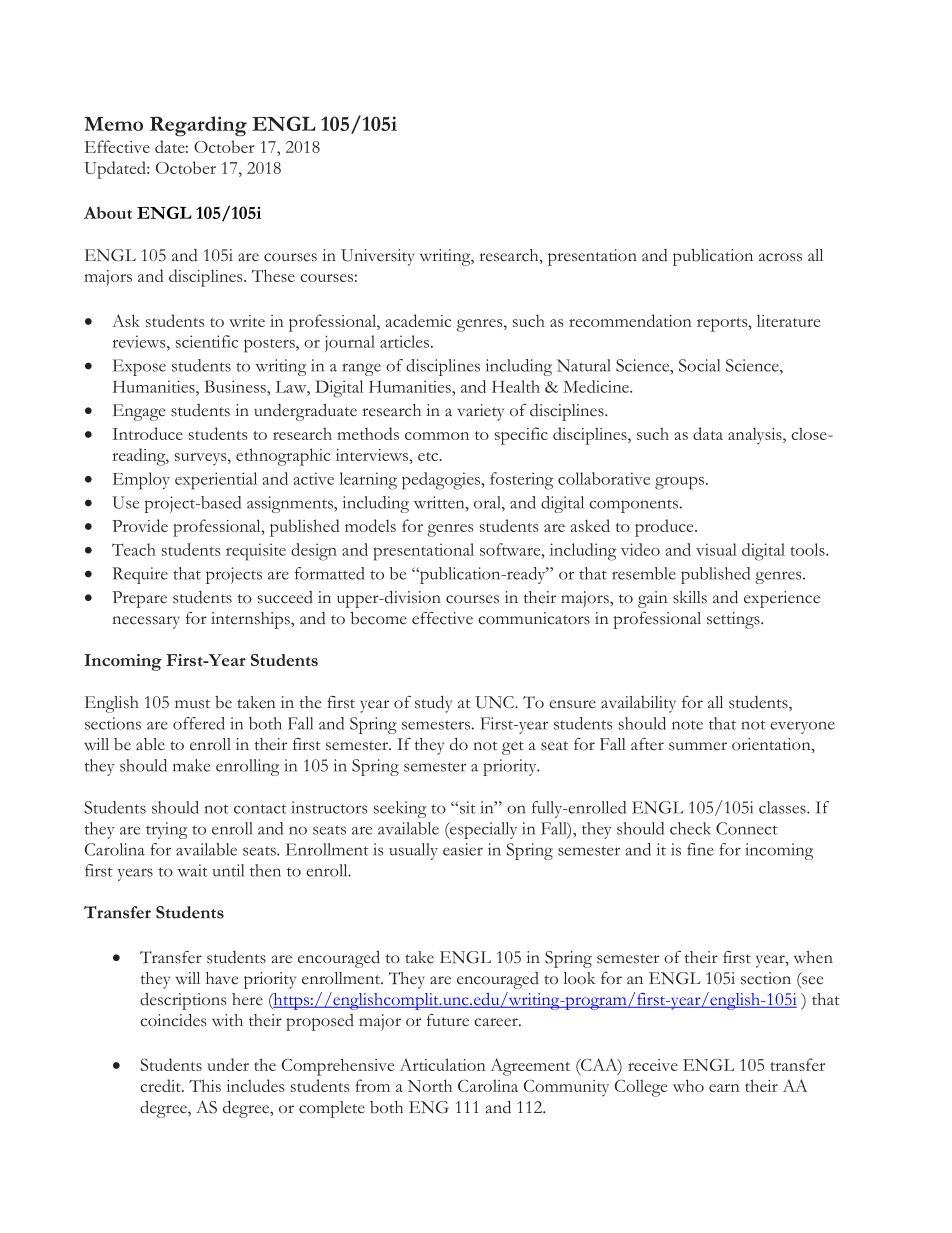 Image resolution: width=952 pixels, height=1233 pixels. I want to click on University, so click(377, 257).
